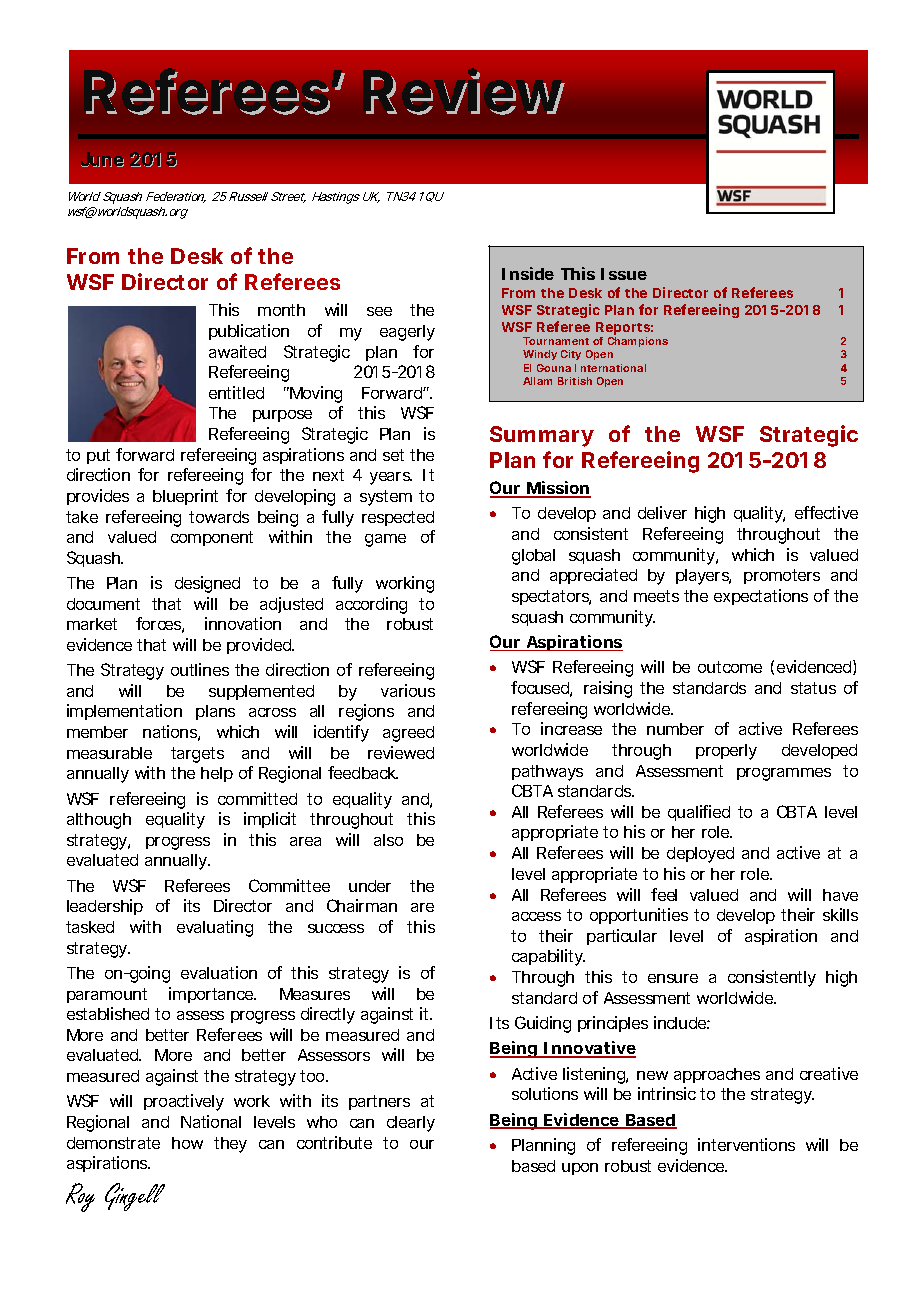 The height and width of the document is (1308, 924). What do you see at coordinates (105, 907) in the document?
I see `leadership` at bounding box center [105, 907].
